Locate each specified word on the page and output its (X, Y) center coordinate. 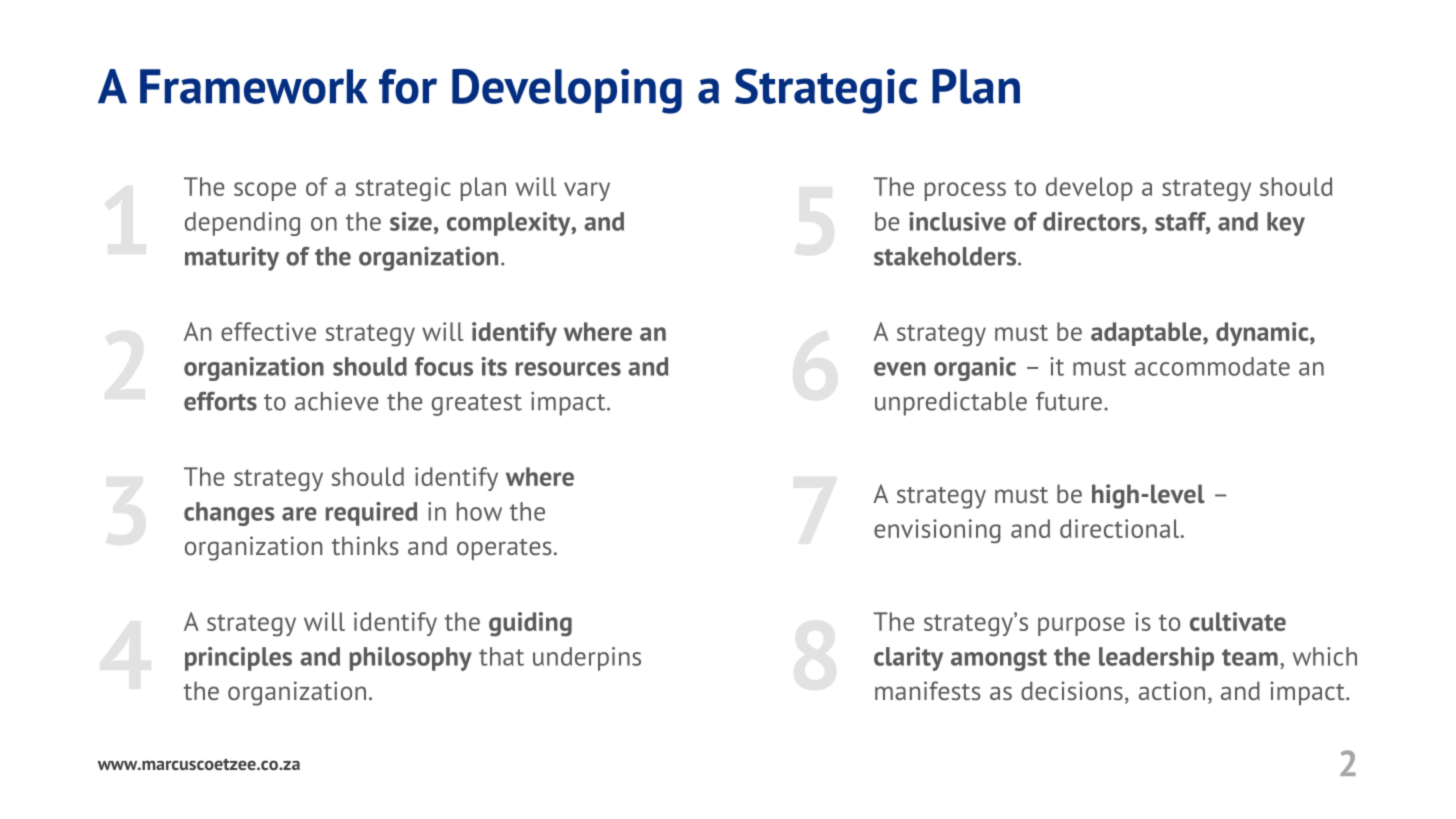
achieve (336, 401)
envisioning (937, 531)
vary (587, 191)
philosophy (411, 659)
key (1286, 224)
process (965, 191)
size (411, 221)
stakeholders (945, 256)
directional (1121, 528)
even (900, 369)
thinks (365, 546)
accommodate (1212, 366)
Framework (254, 86)
